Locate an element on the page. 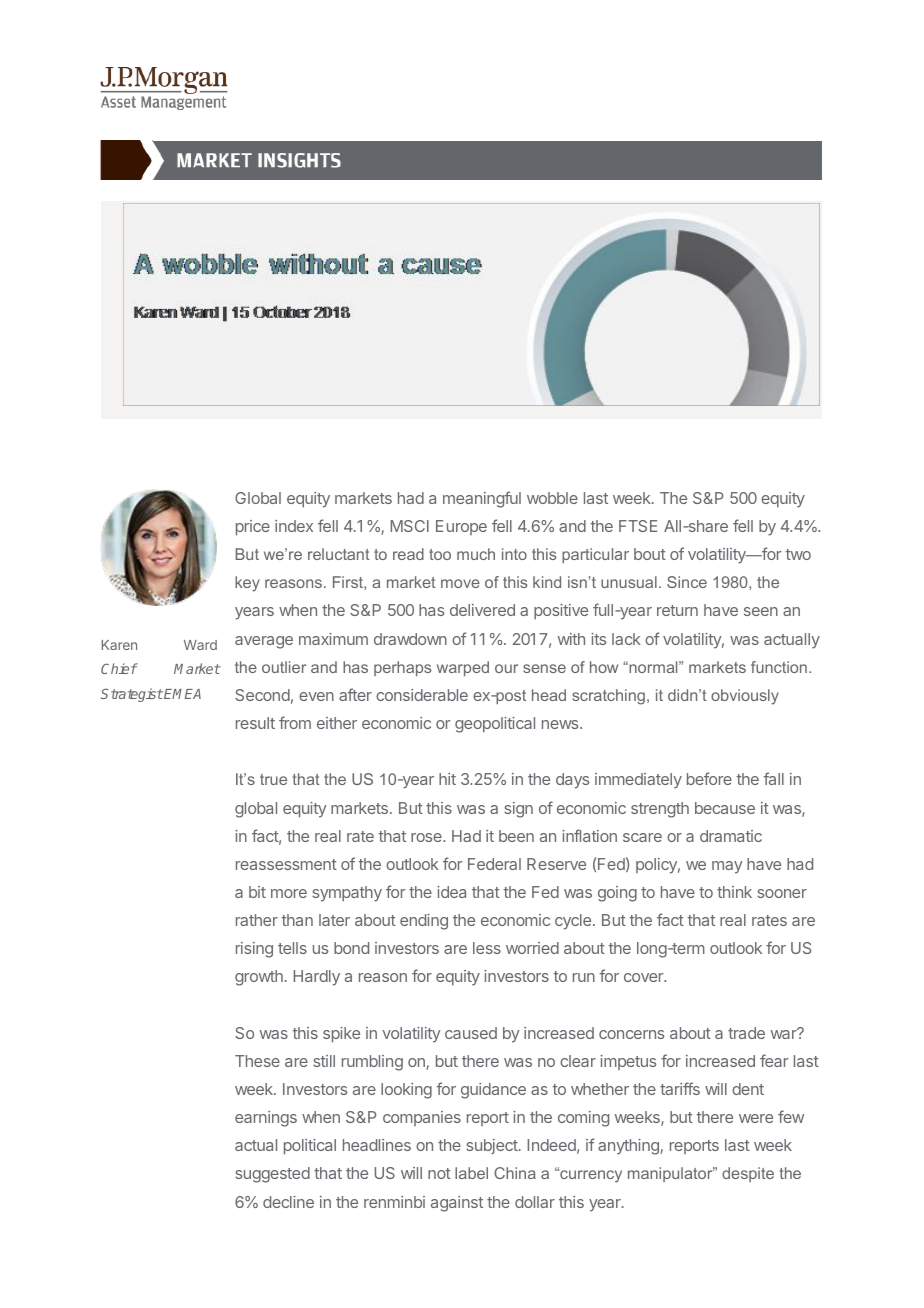 This image has width=924, height=1308. despite is located at coordinates (748, 1174).
